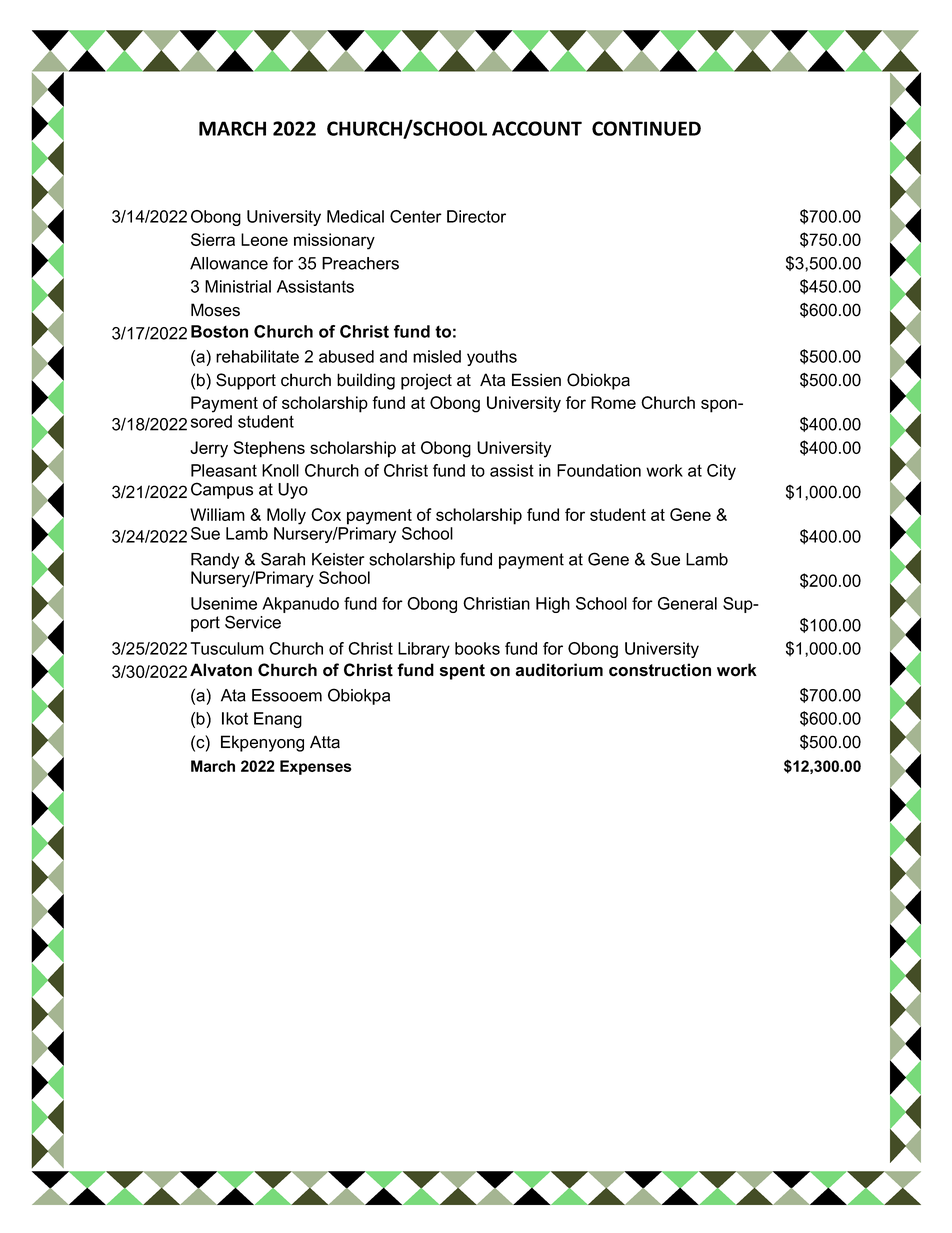  Describe the element at coordinates (613, 402) in the screenshot. I see `Rome` at that location.
